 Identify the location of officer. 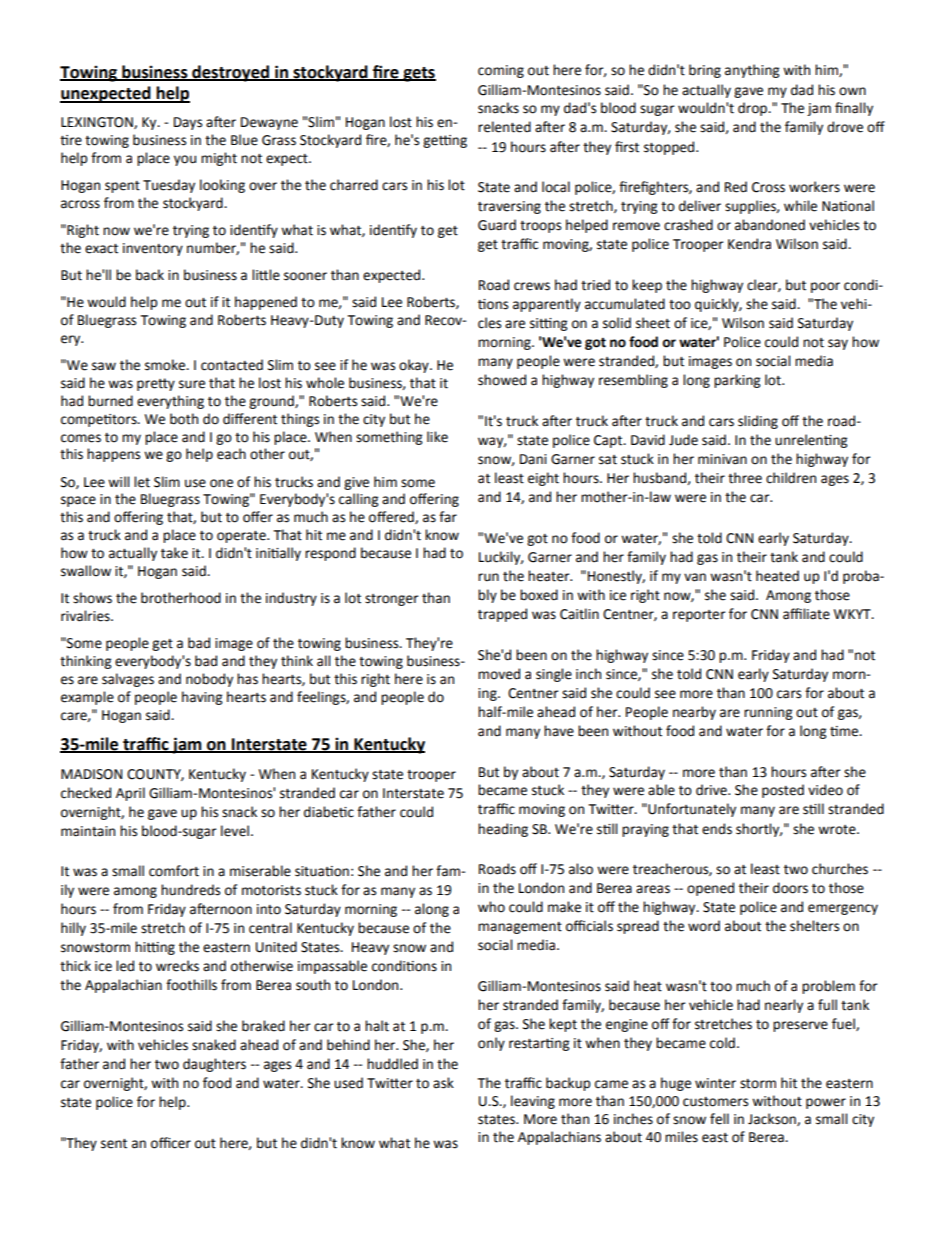
(171, 1143).
